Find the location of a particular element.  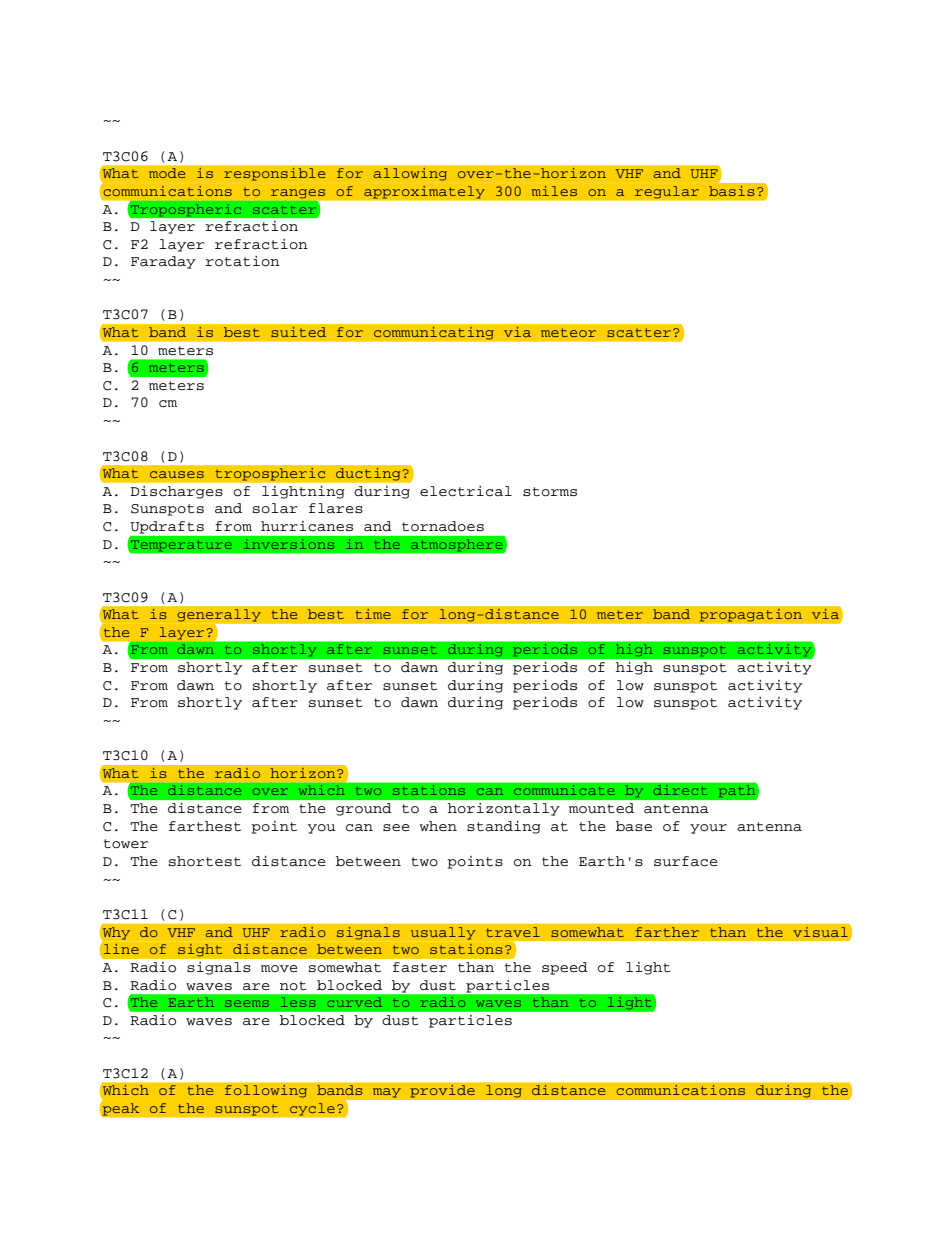

when is located at coordinates (438, 826).
